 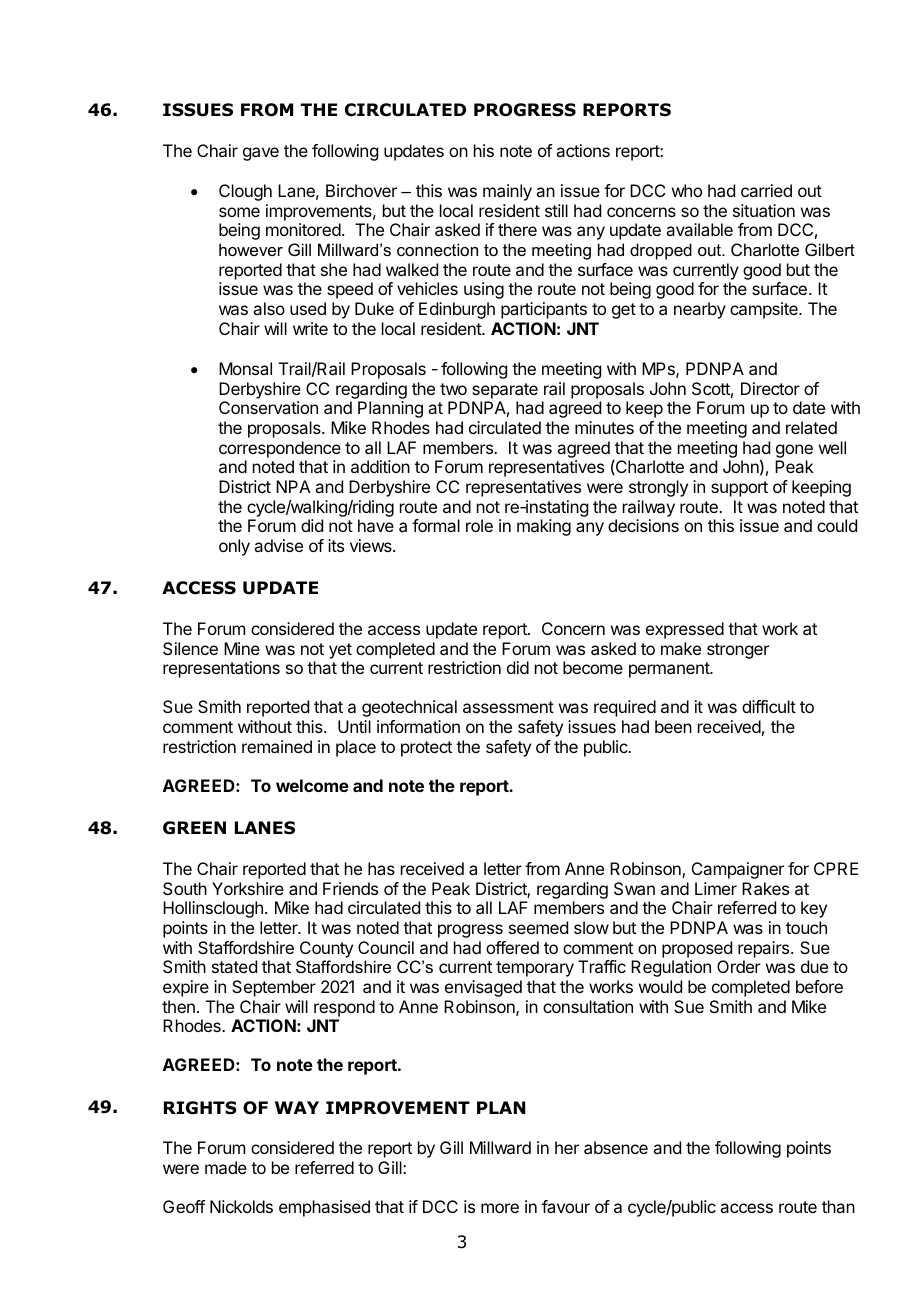 I want to click on role, so click(x=479, y=525).
